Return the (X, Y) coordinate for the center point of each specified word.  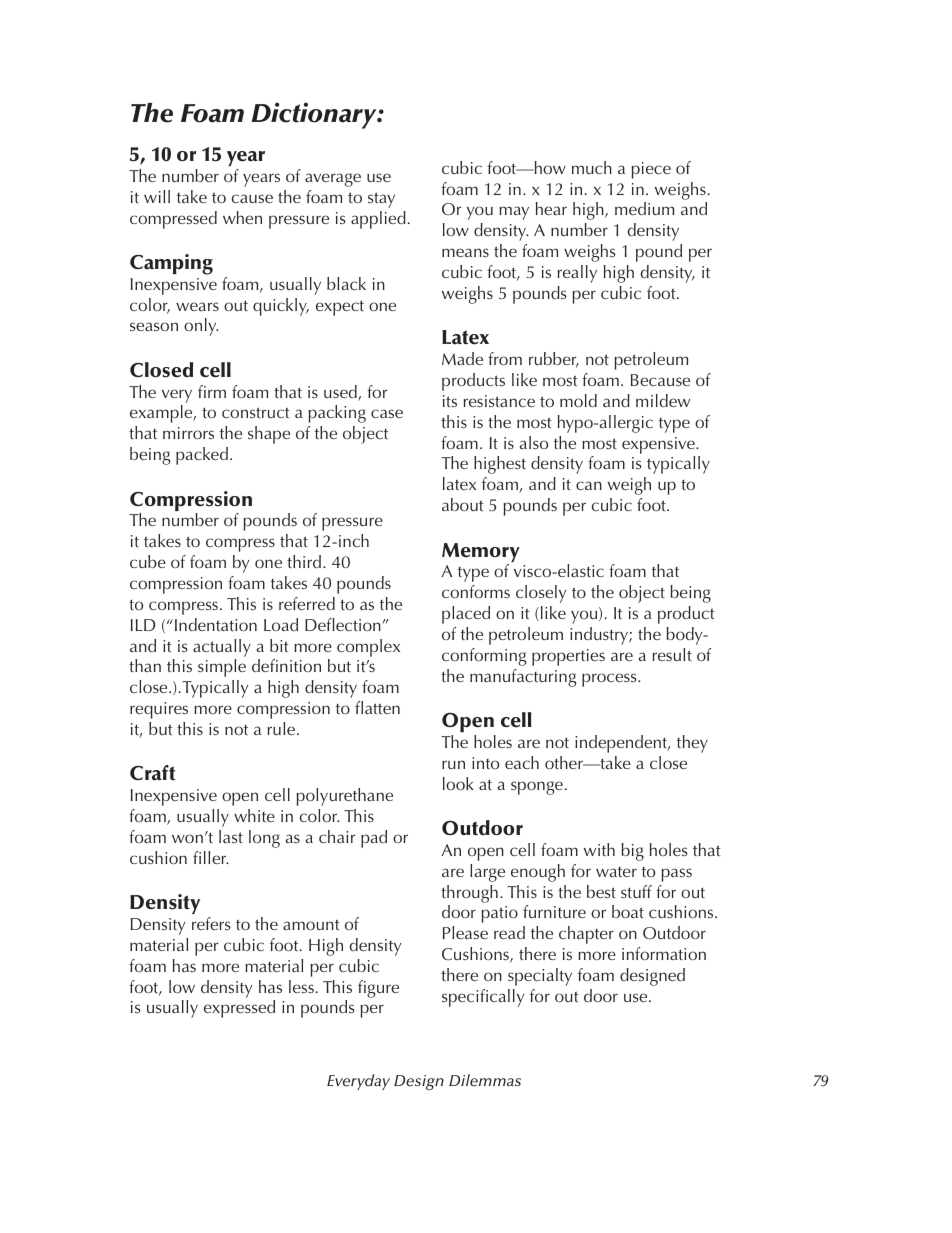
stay (381, 200)
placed (466, 615)
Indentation (216, 624)
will (157, 196)
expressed (239, 1009)
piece (651, 170)
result (672, 654)
